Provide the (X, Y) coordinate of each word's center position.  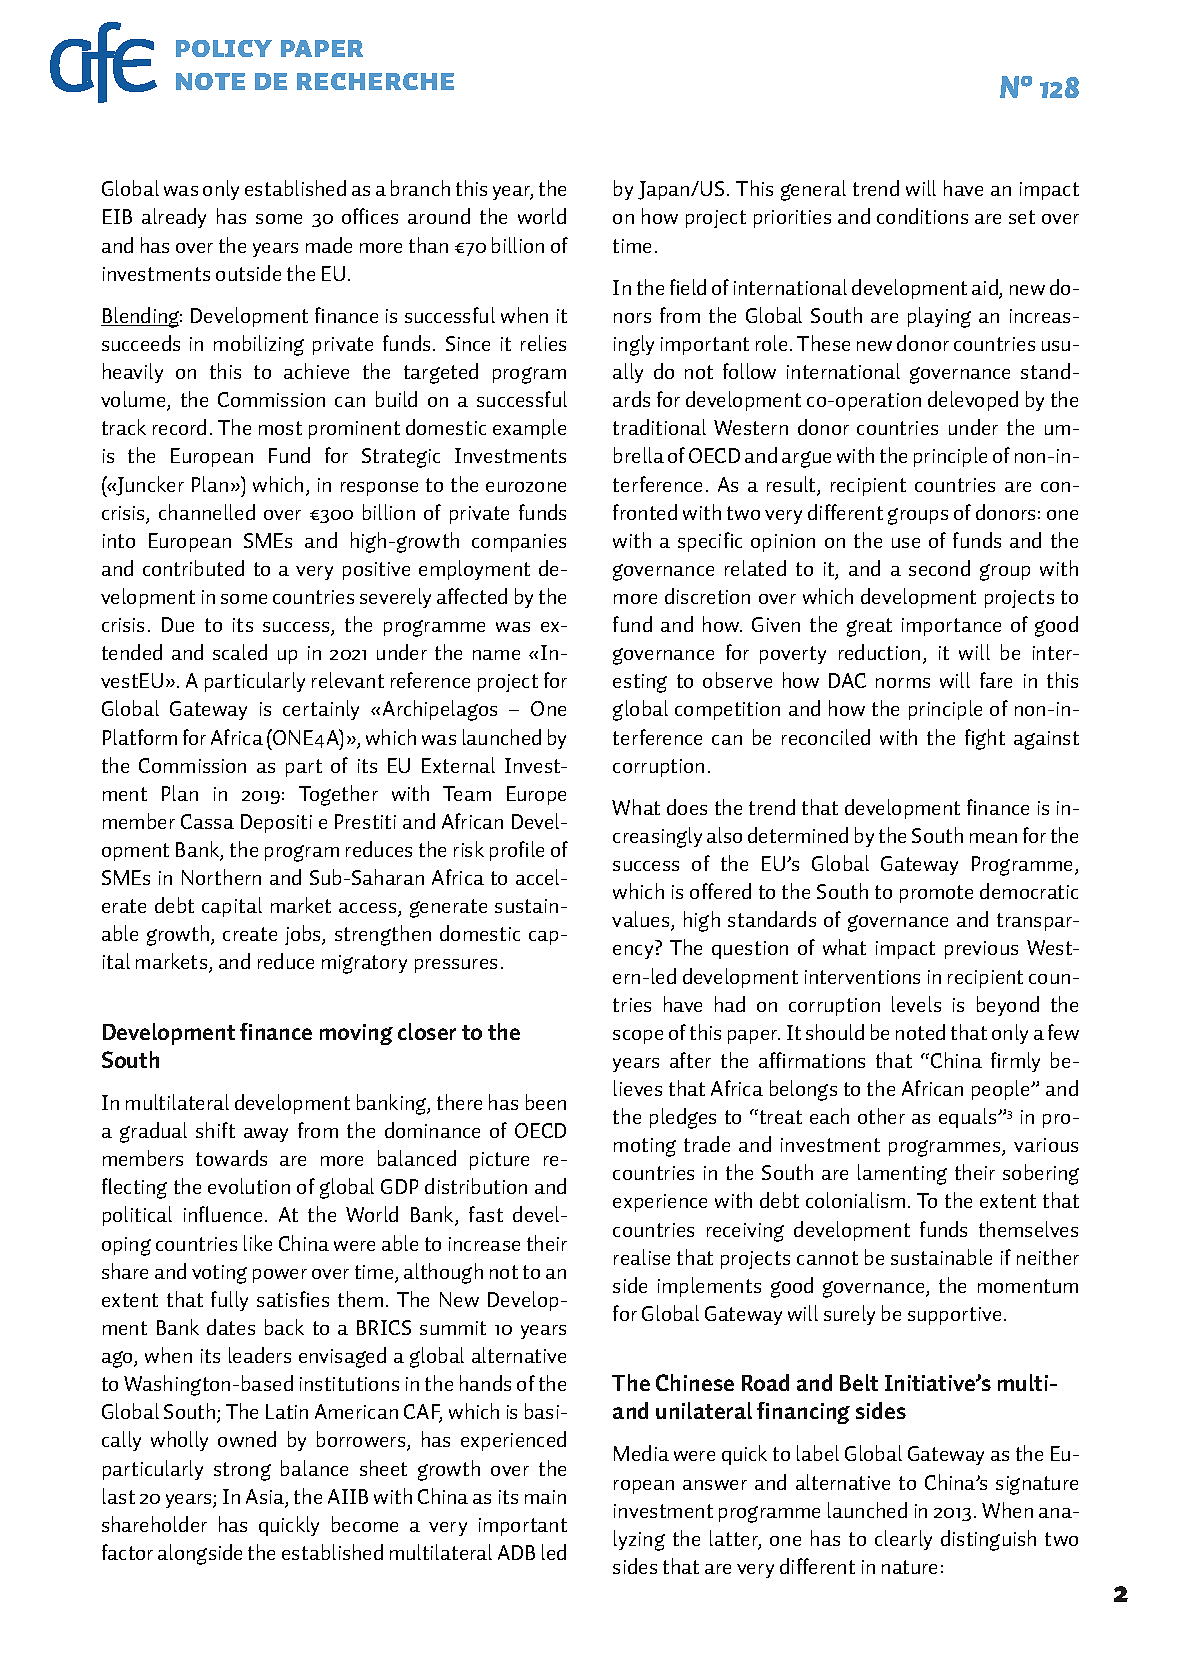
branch (420, 188)
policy (224, 48)
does (687, 807)
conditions (922, 216)
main (545, 1497)
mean (993, 838)
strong (242, 1471)
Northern (221, 877)
